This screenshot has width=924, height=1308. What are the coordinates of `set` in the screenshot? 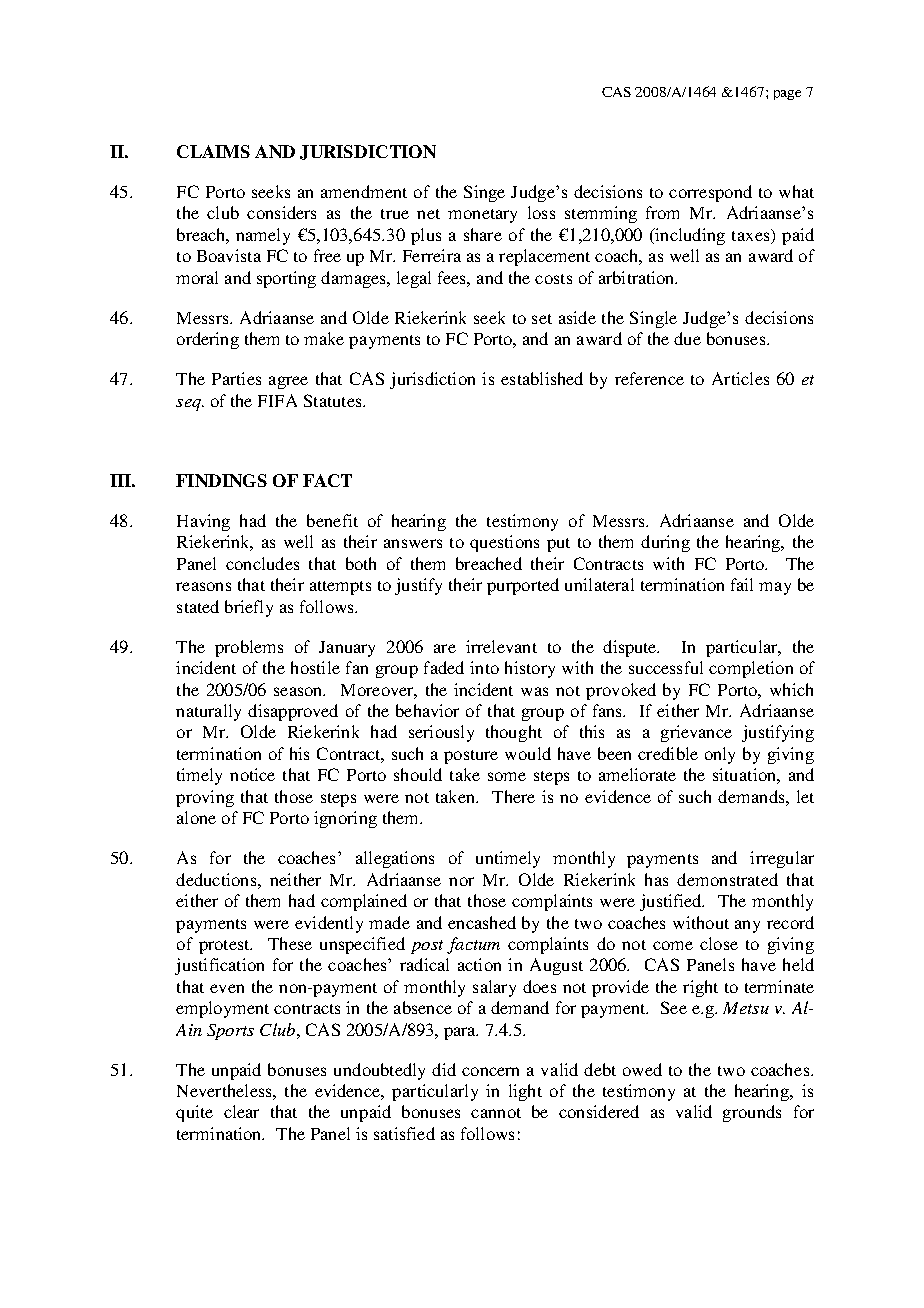 It's located at (542, 319).
